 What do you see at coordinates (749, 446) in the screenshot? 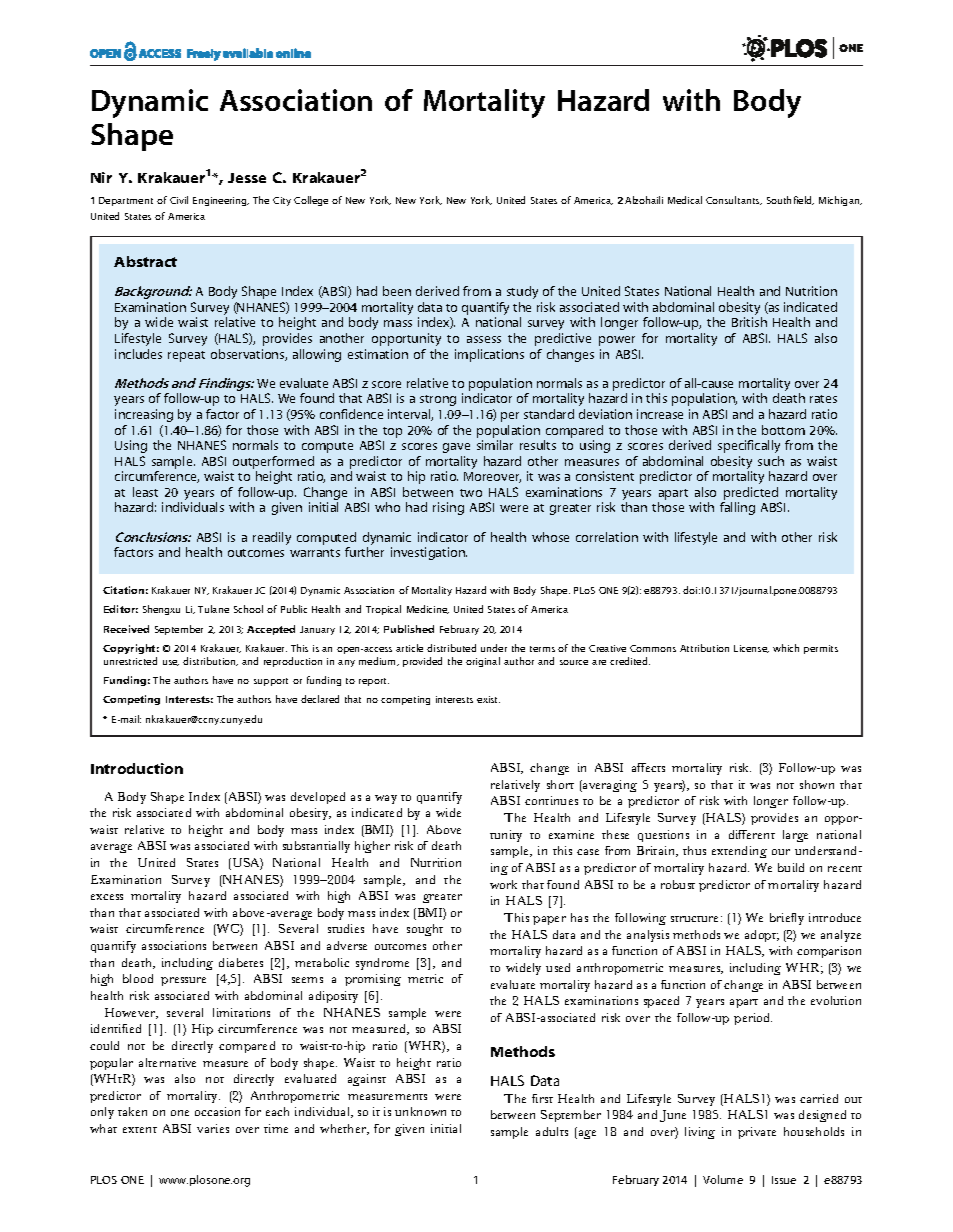
I see `specifically` at bounding box center [749, 446].
